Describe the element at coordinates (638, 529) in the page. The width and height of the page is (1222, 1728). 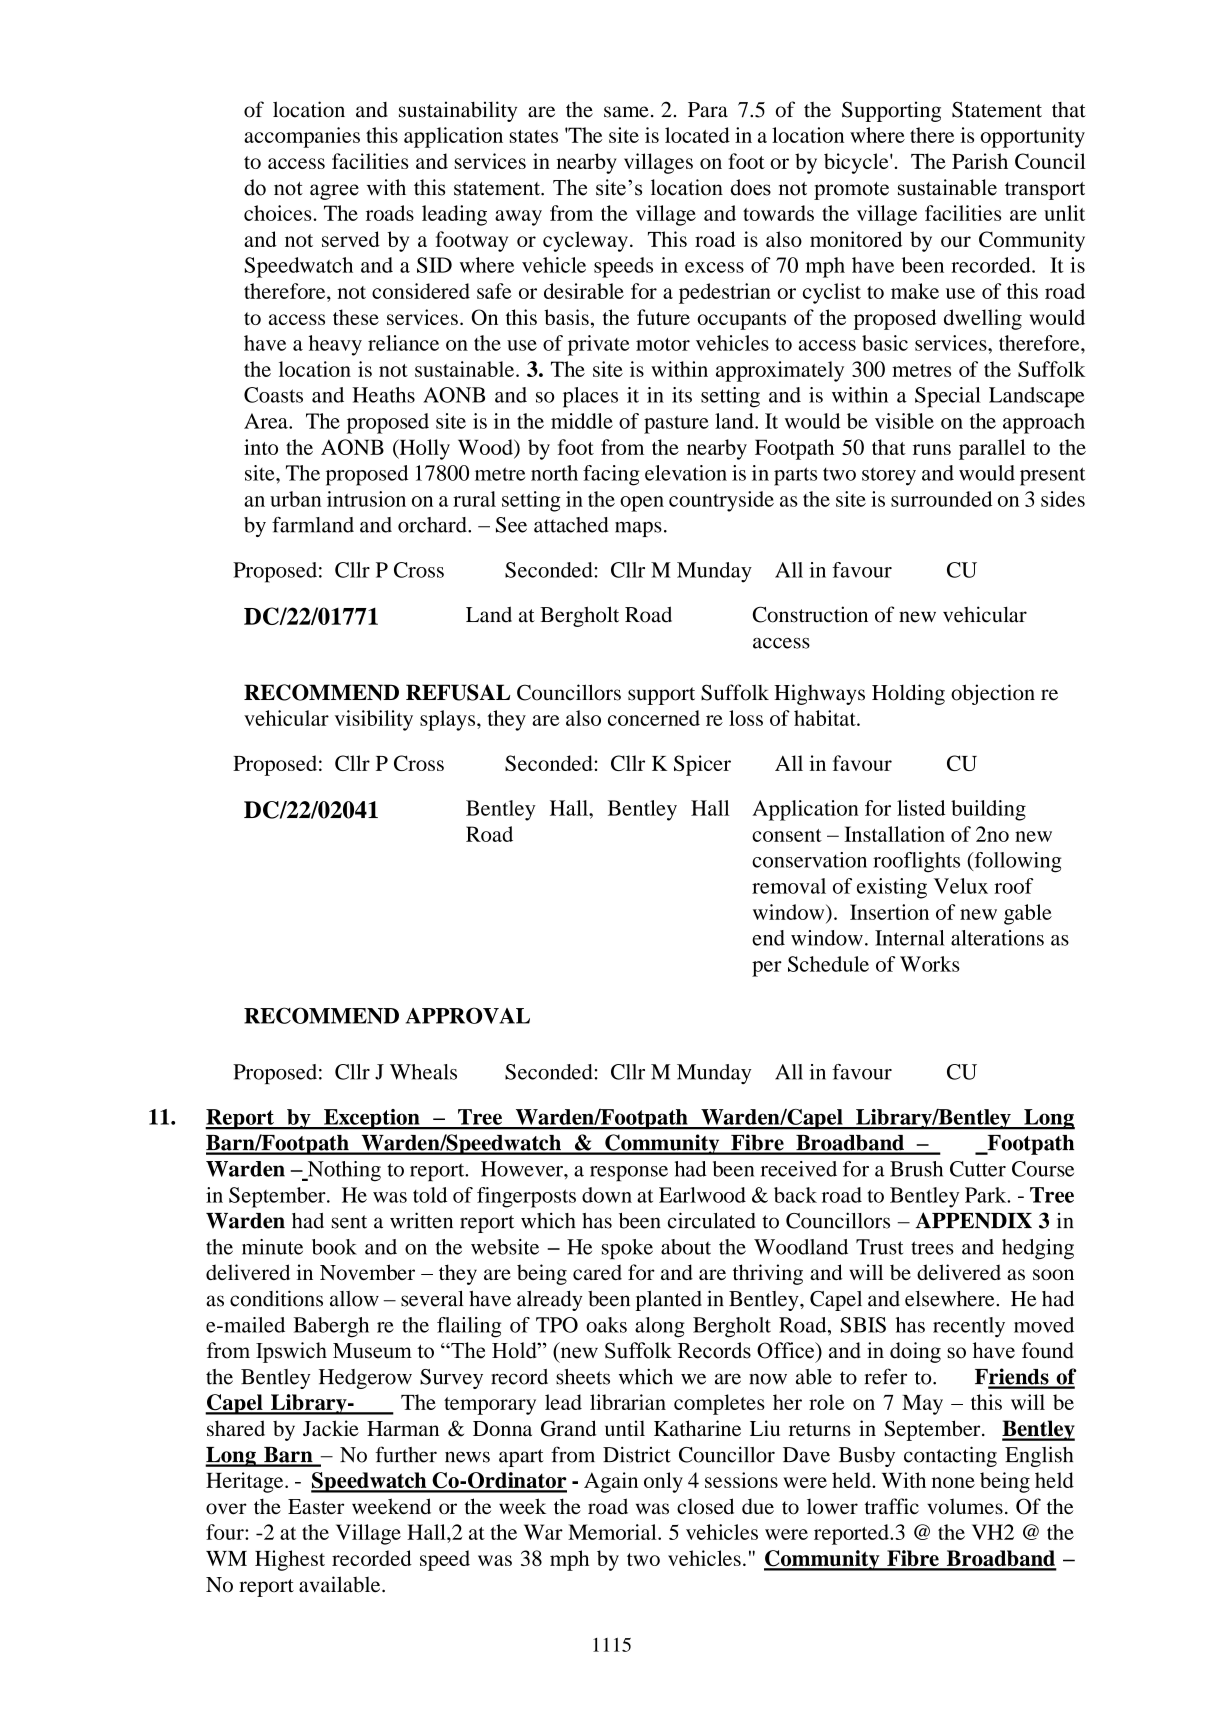
I see `maps` at that location.
